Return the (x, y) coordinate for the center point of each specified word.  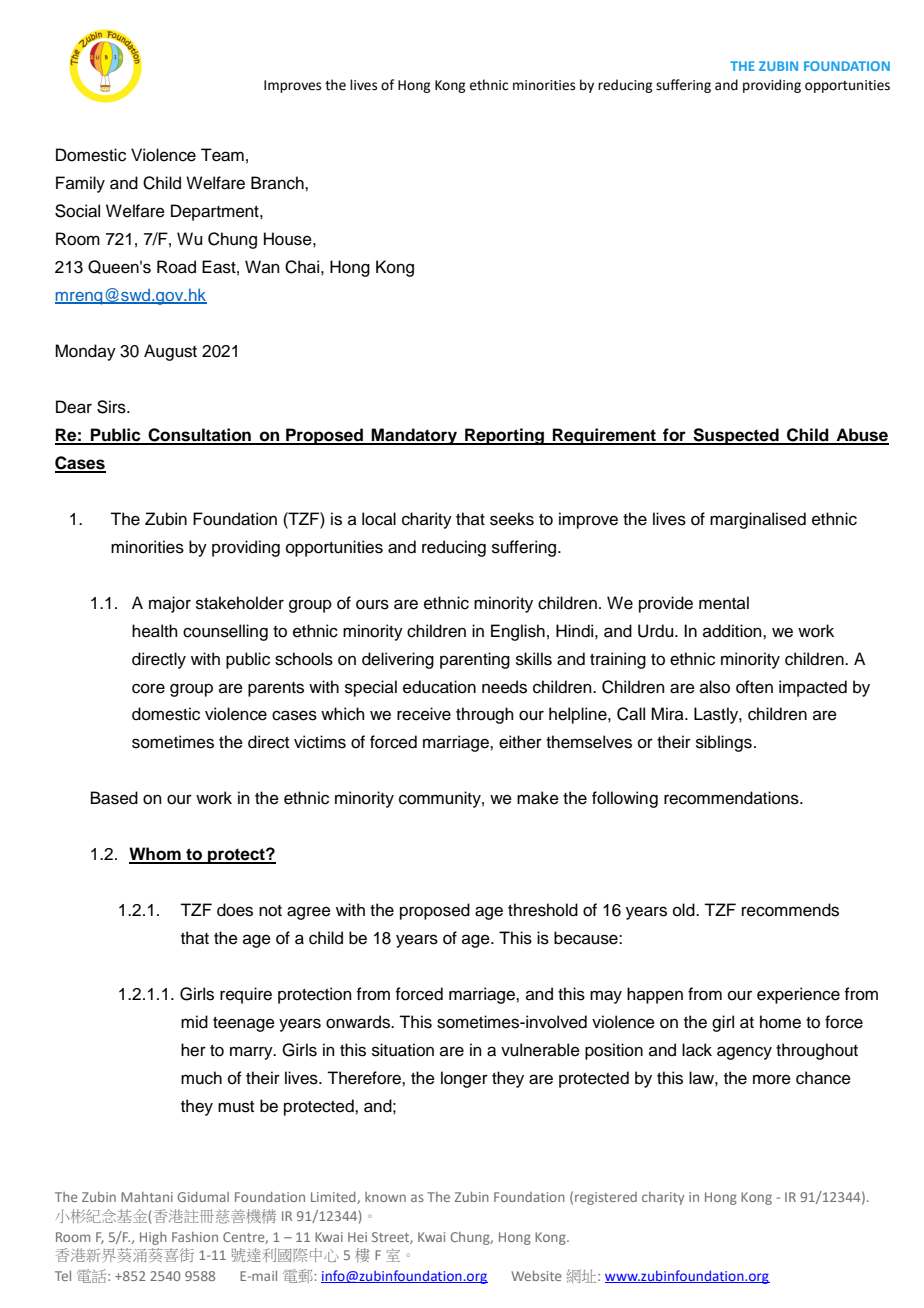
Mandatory (414, 436)
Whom (156, 855)
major (170, 604)
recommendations (732, 798)
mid (194, 1022)
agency (744, 1053)
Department (216, 212)
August (170, 352)
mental (724, 603)
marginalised (758, 520)
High (153, 1238)
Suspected (736, 436)
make (538, 798)
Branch (278, 183)
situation (403, 1050)
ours (372, 604)
